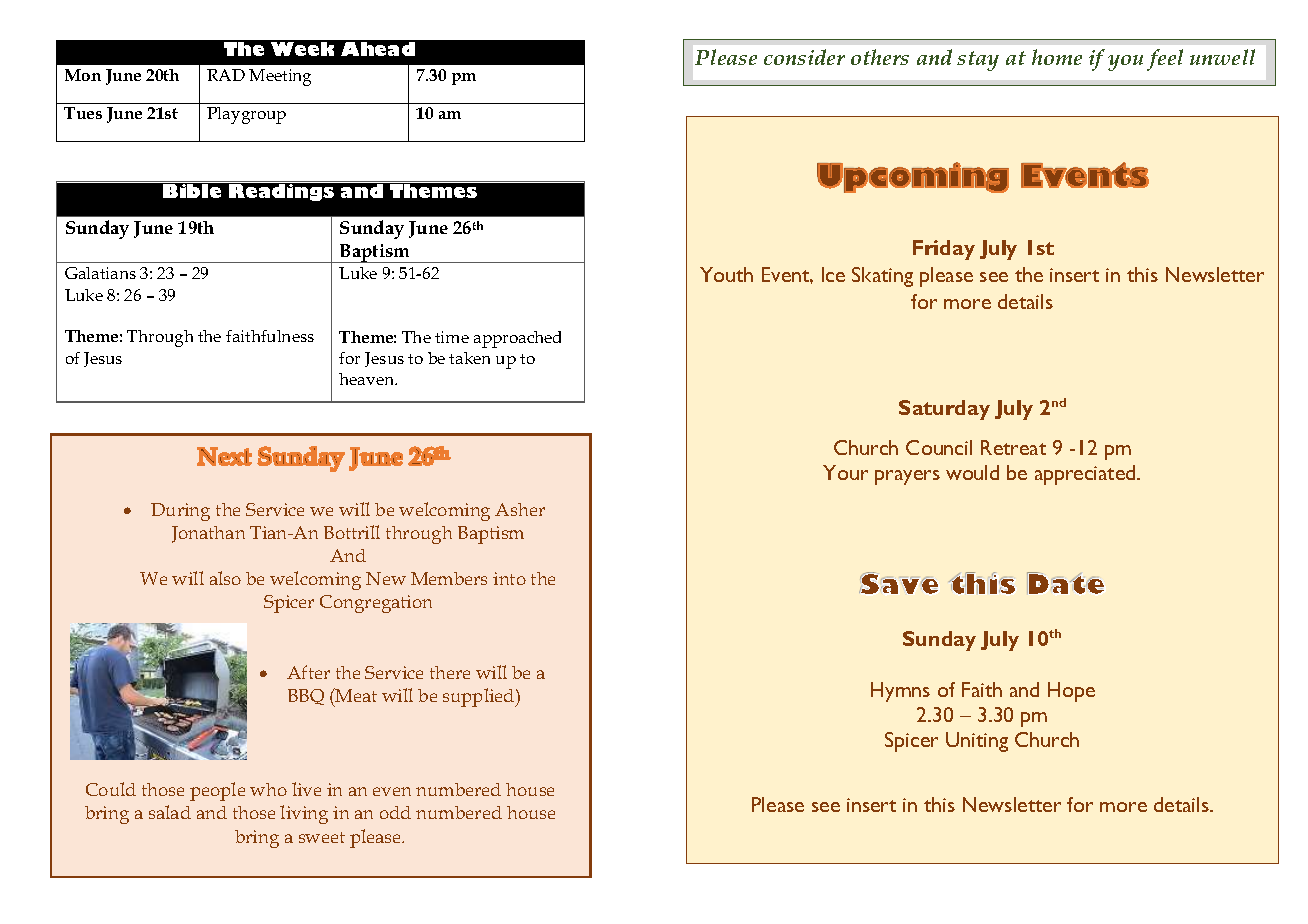 The width and height of the document is (1308, 924). Describe the element at coordinates (804, 57) in the document. I see `consider` at that location.
